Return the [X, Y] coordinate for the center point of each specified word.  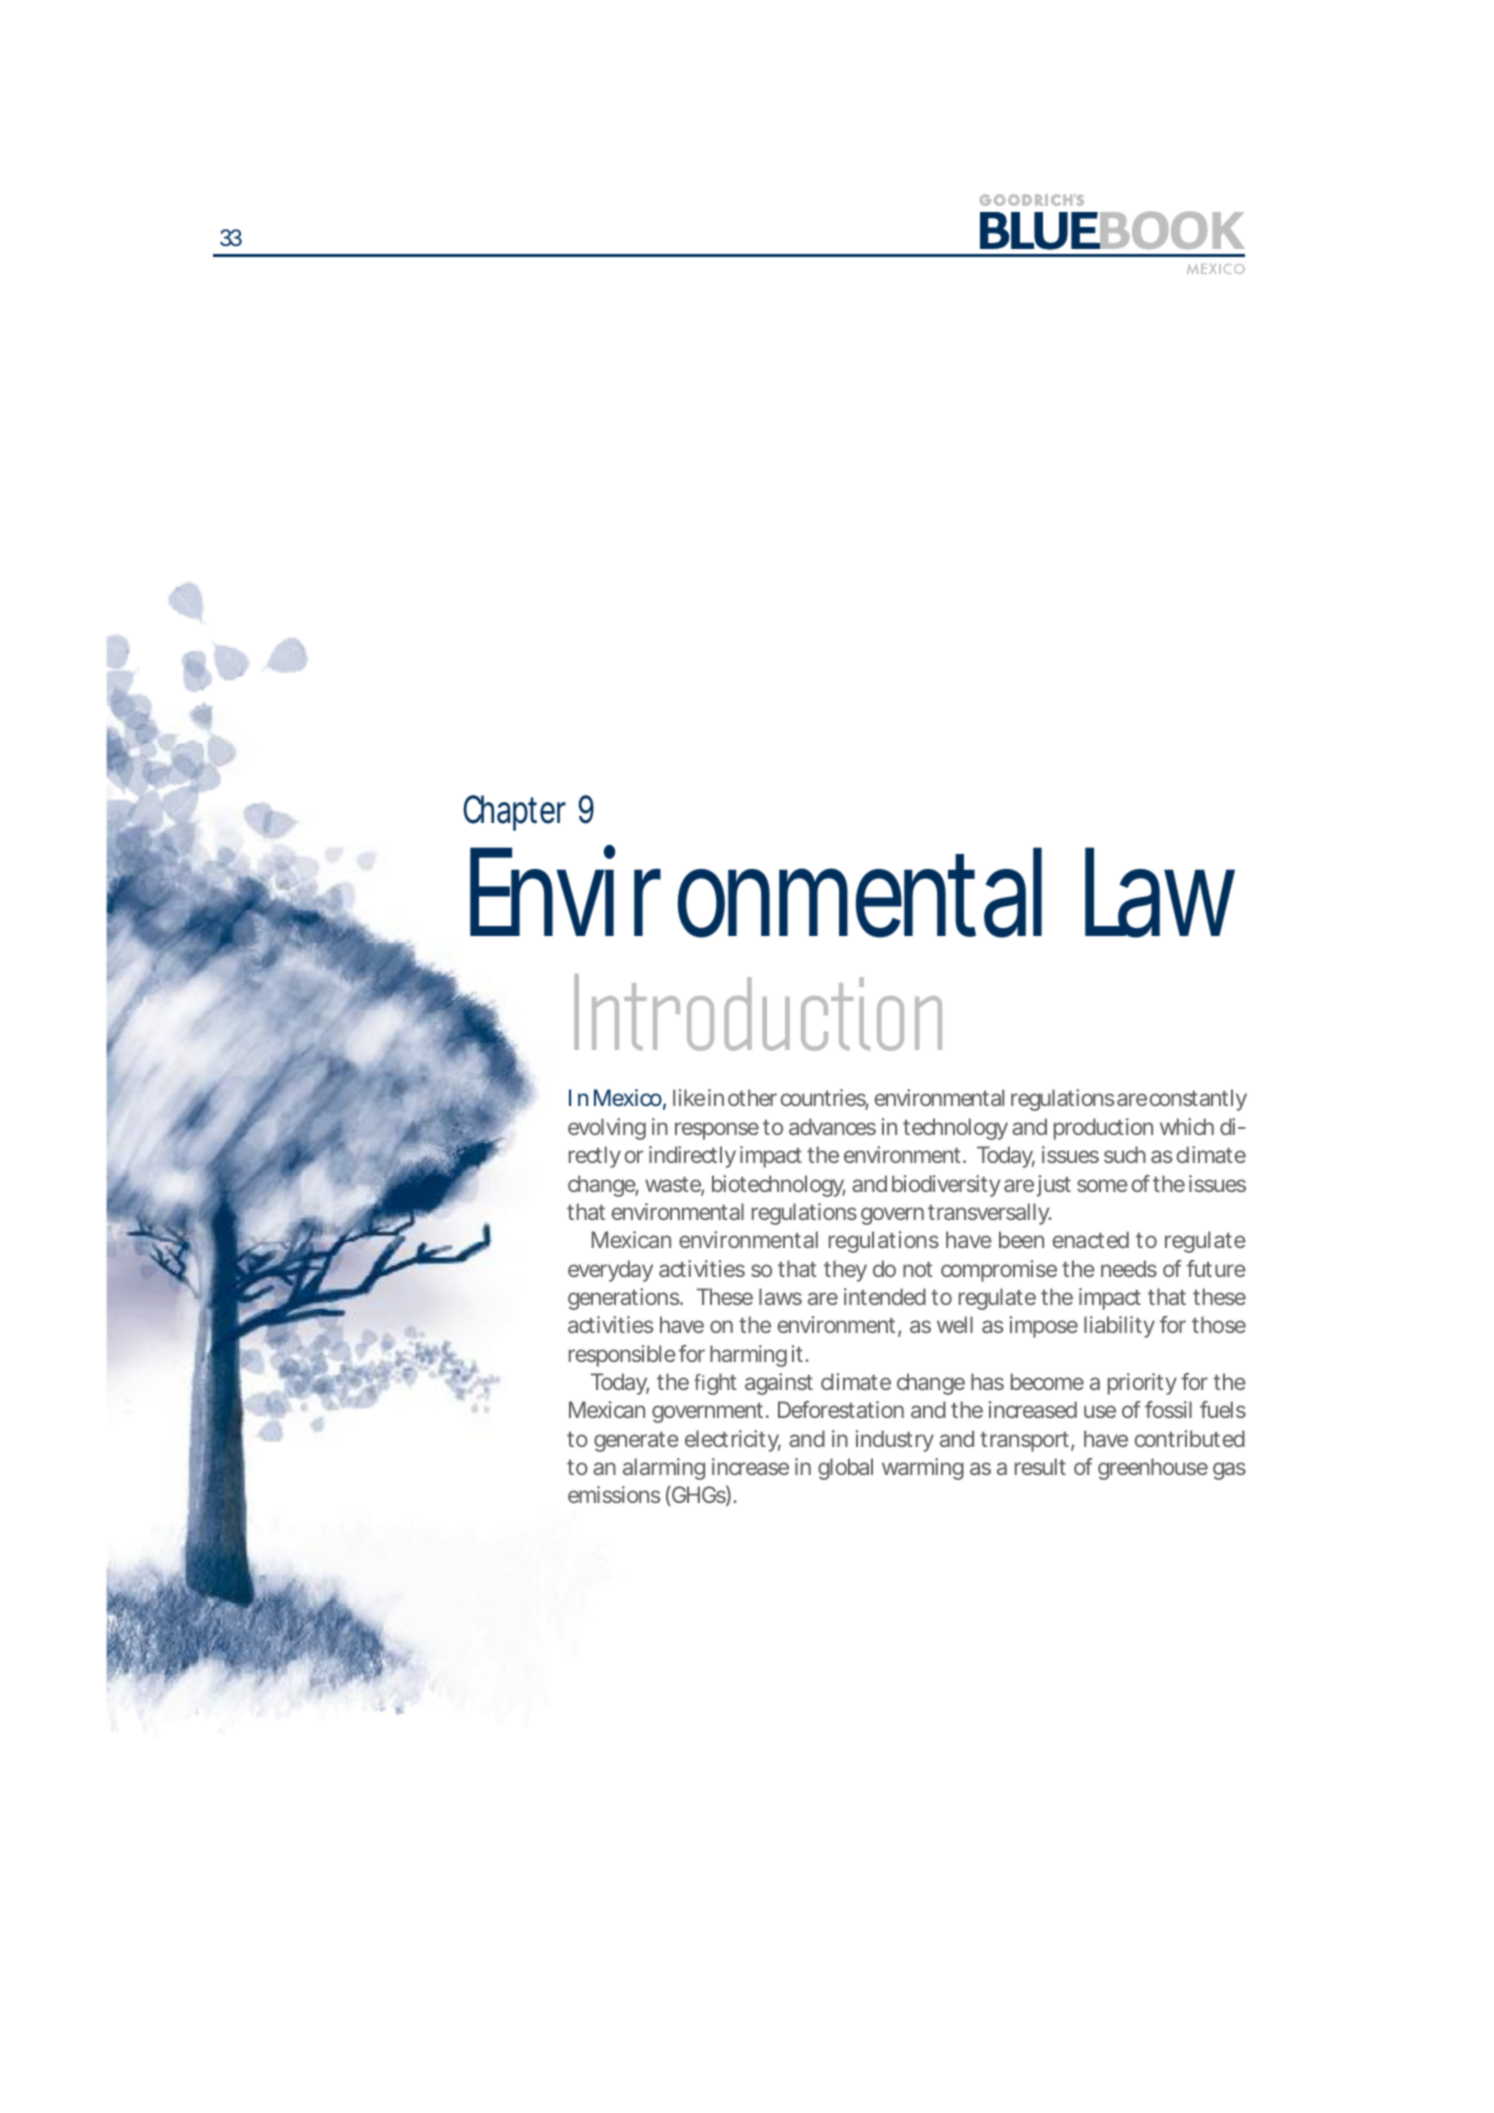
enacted [1091, 1239]
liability [1119, 1327]
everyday [610, 1271]
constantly [1198, 1100]
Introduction [758, 1012]
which [1187, 1126]
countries [825, 1099]
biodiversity [946, 1186]
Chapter [514, 813]
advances [832, 1126]
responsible [622, 1356]
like [689, 1097]
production [1103, 1129]
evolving [607, 1129]
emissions [614, 1494]
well [955, 1324]
